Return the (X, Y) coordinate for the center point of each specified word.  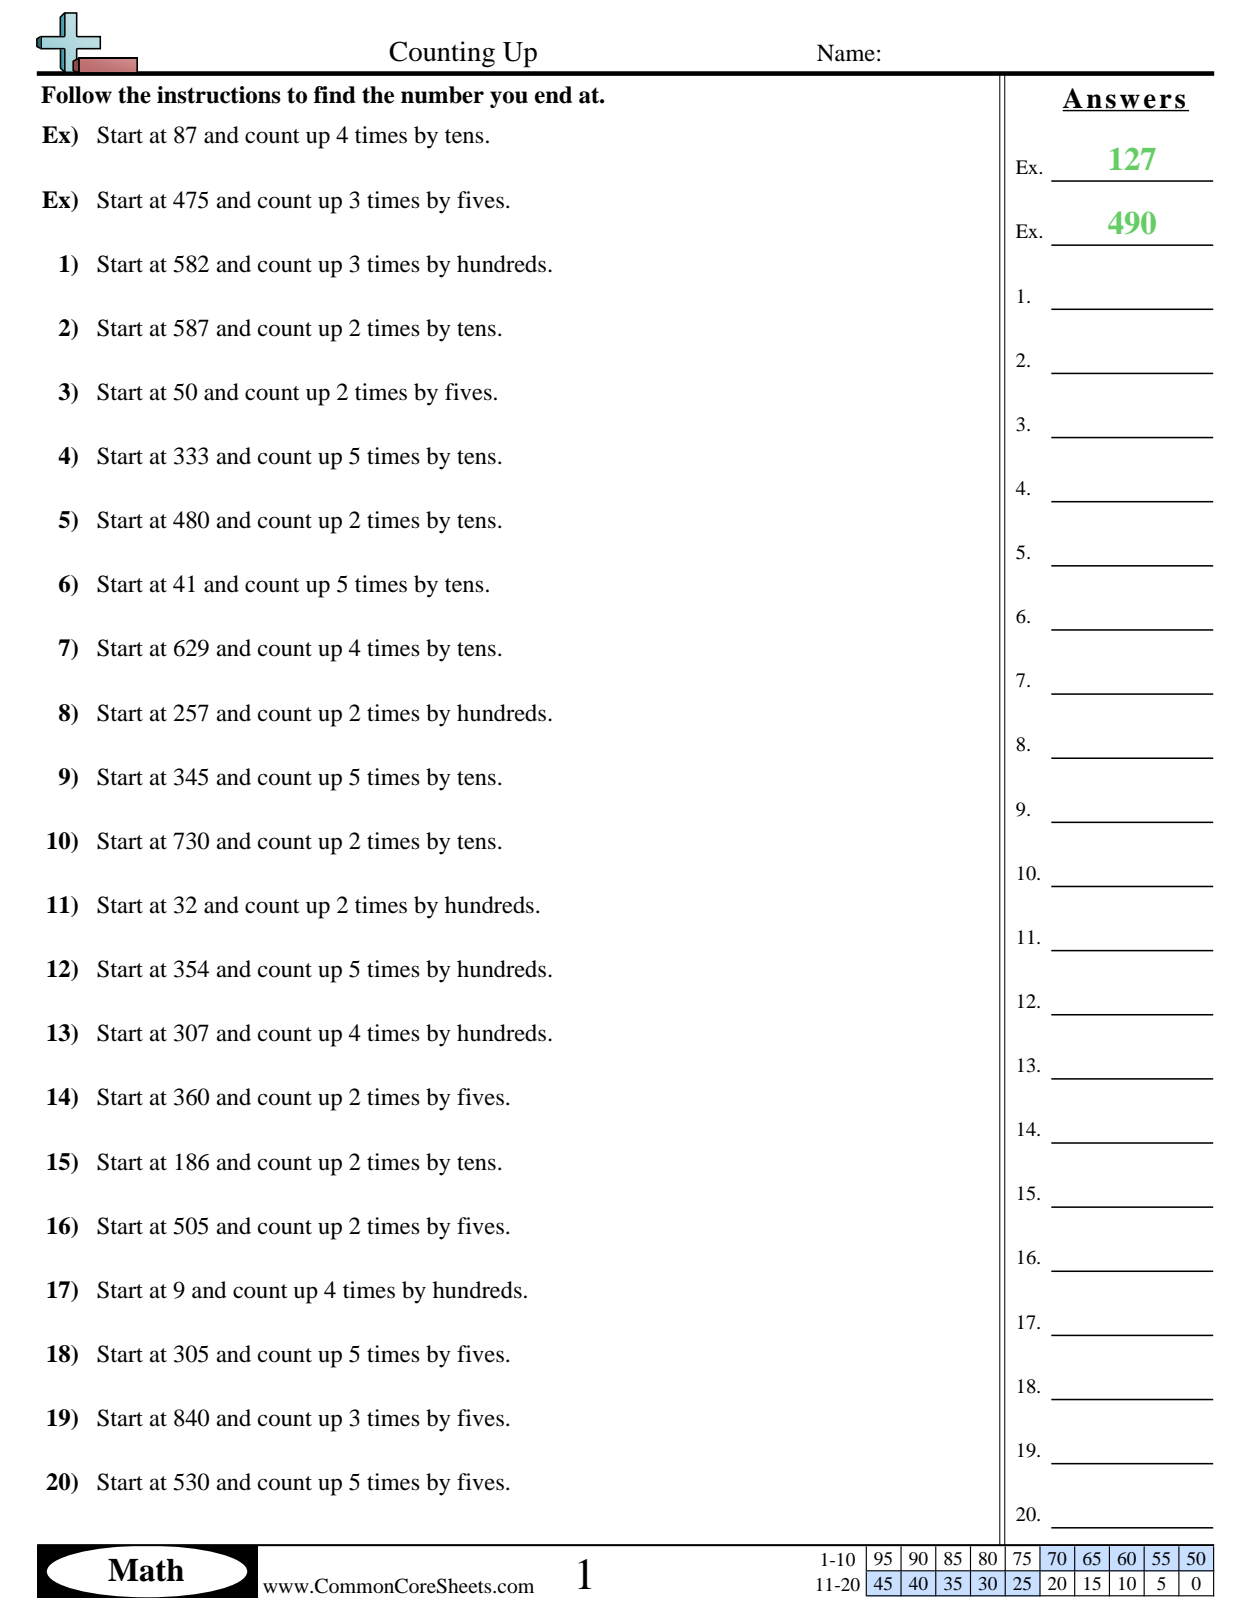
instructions (219, 95)
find (335, 95)
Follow (76, 95)
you (509, 99)
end (553, 95)
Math (146, 1570)
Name (846, 53)
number (442, 95)
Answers (1125, 99)
